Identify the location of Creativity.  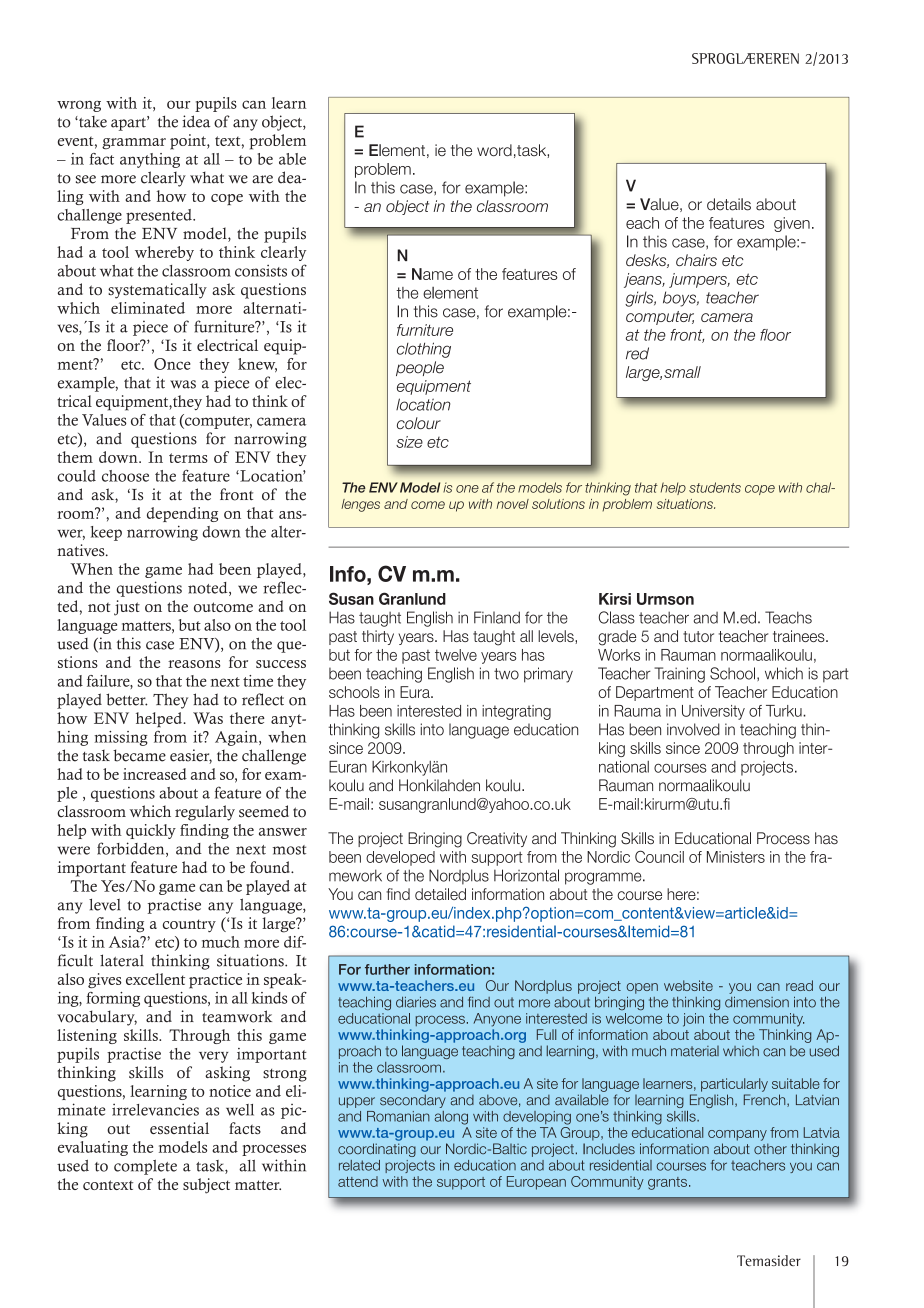
(497, 839).
